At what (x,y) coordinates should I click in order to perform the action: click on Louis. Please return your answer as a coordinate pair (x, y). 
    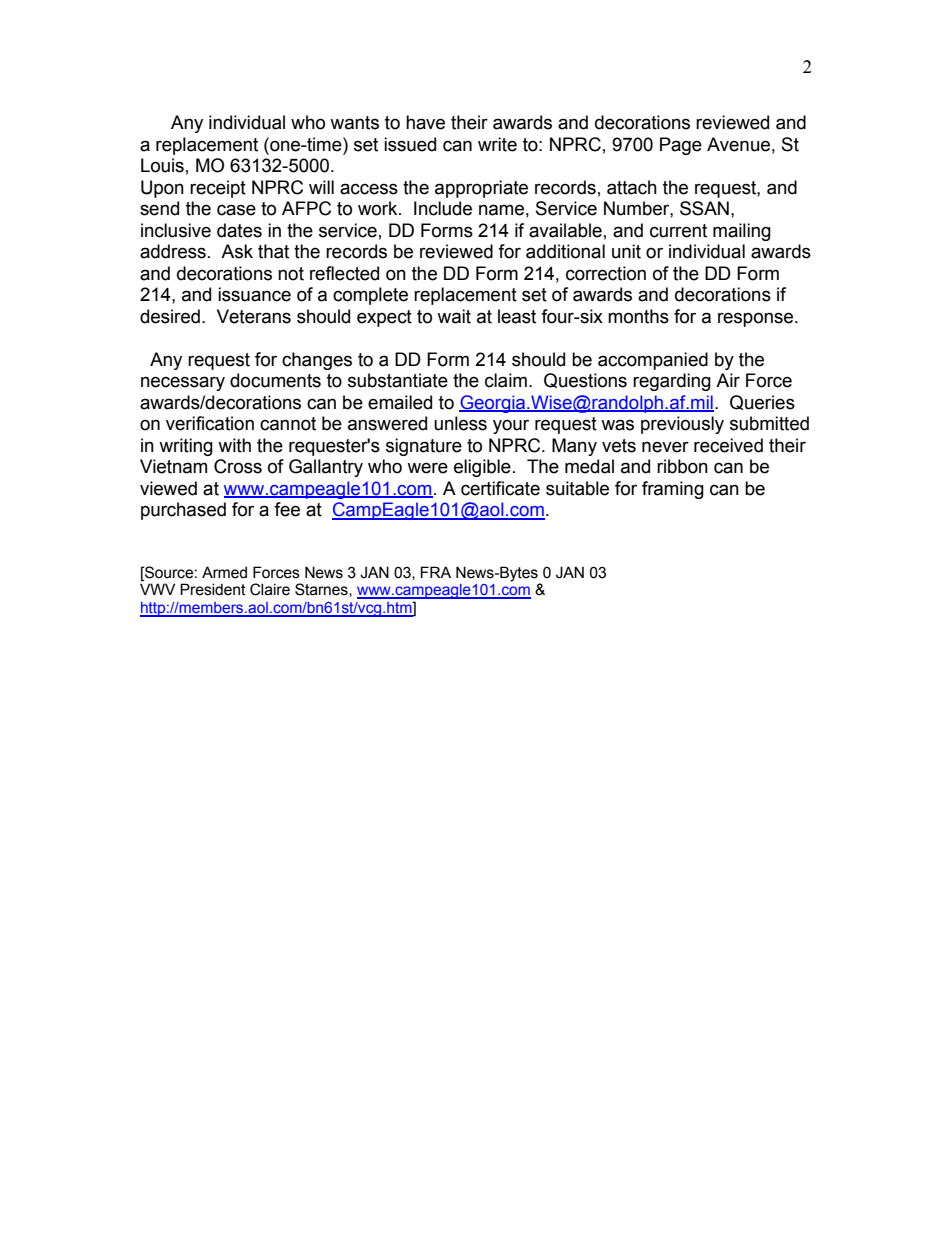
    Looking at the image, I should click on (162, 165).
